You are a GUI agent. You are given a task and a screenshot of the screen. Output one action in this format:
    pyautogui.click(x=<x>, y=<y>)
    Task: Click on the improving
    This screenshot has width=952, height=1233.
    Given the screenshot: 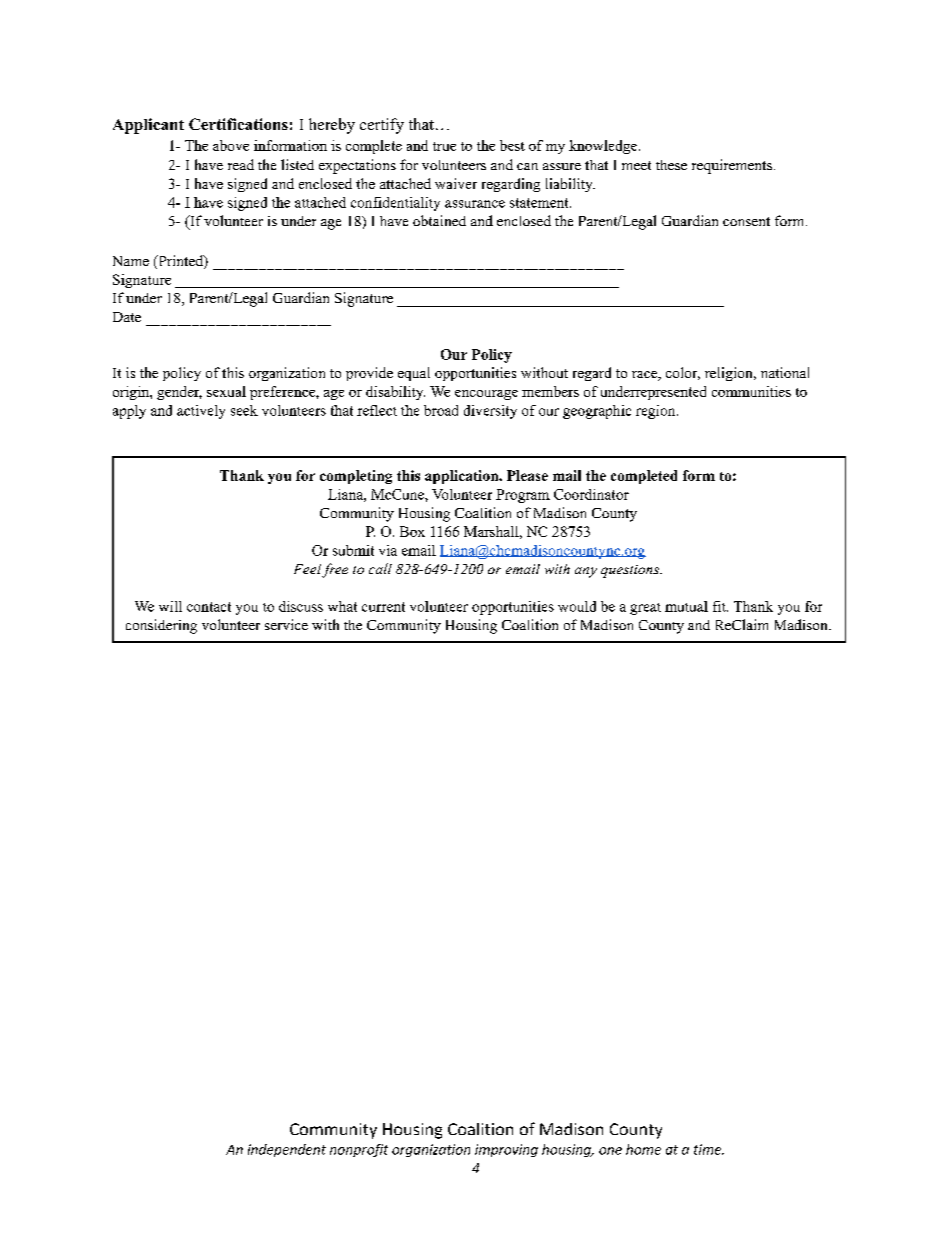 What is the action you would take?
    pyautogui.click(x=506, y=1150)
